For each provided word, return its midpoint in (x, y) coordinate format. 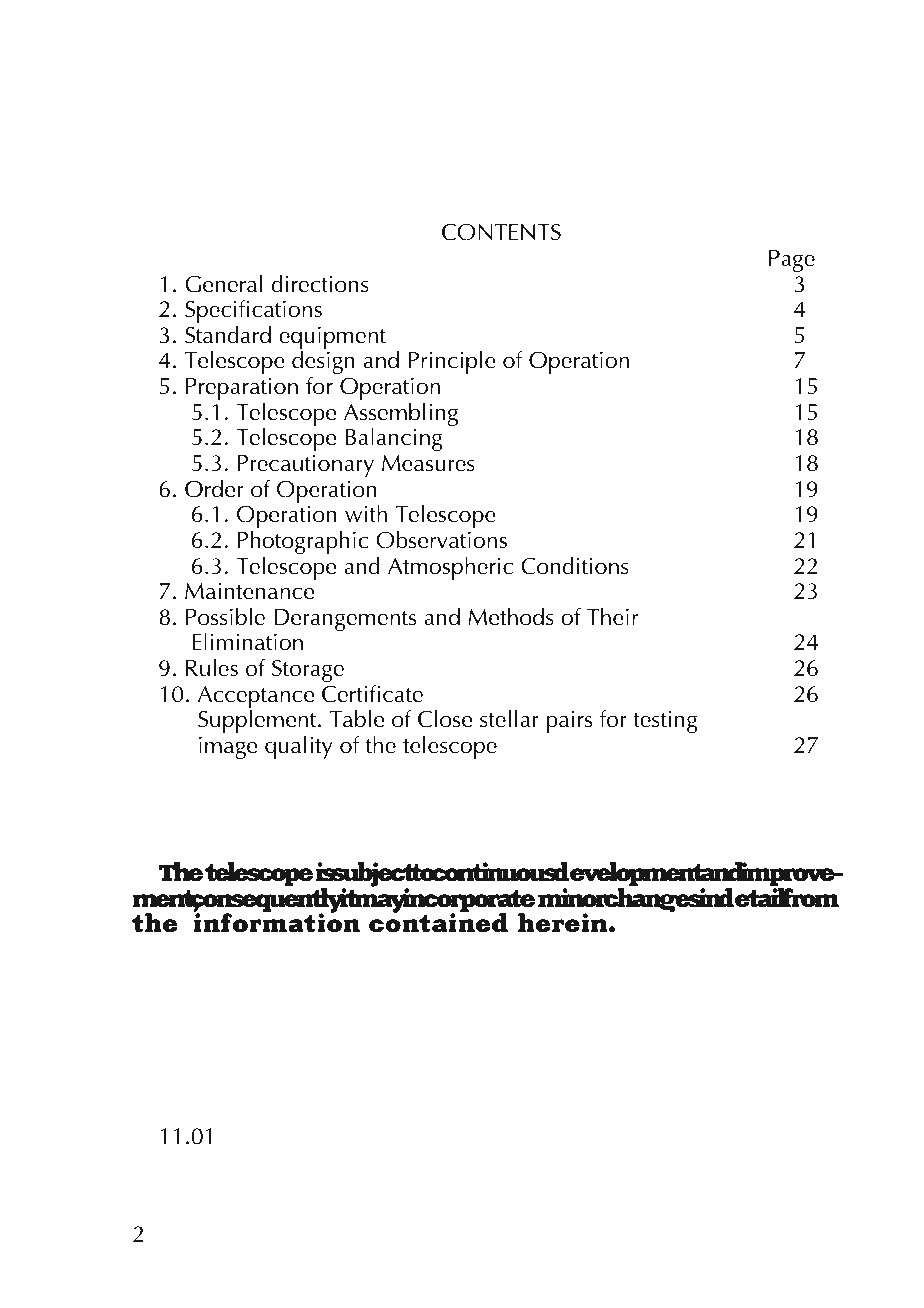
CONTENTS (501, 232)
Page (792, 261)
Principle (452, 362)
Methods (511, 616)
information (277, 922)
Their (612, 616)
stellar (509, 718)
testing (665, 722)
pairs (569, 722)
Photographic (303, 543)
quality (299, 747)
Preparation (242, 390)
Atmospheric (450, 568)
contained (438, 922)
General (223, 283)
